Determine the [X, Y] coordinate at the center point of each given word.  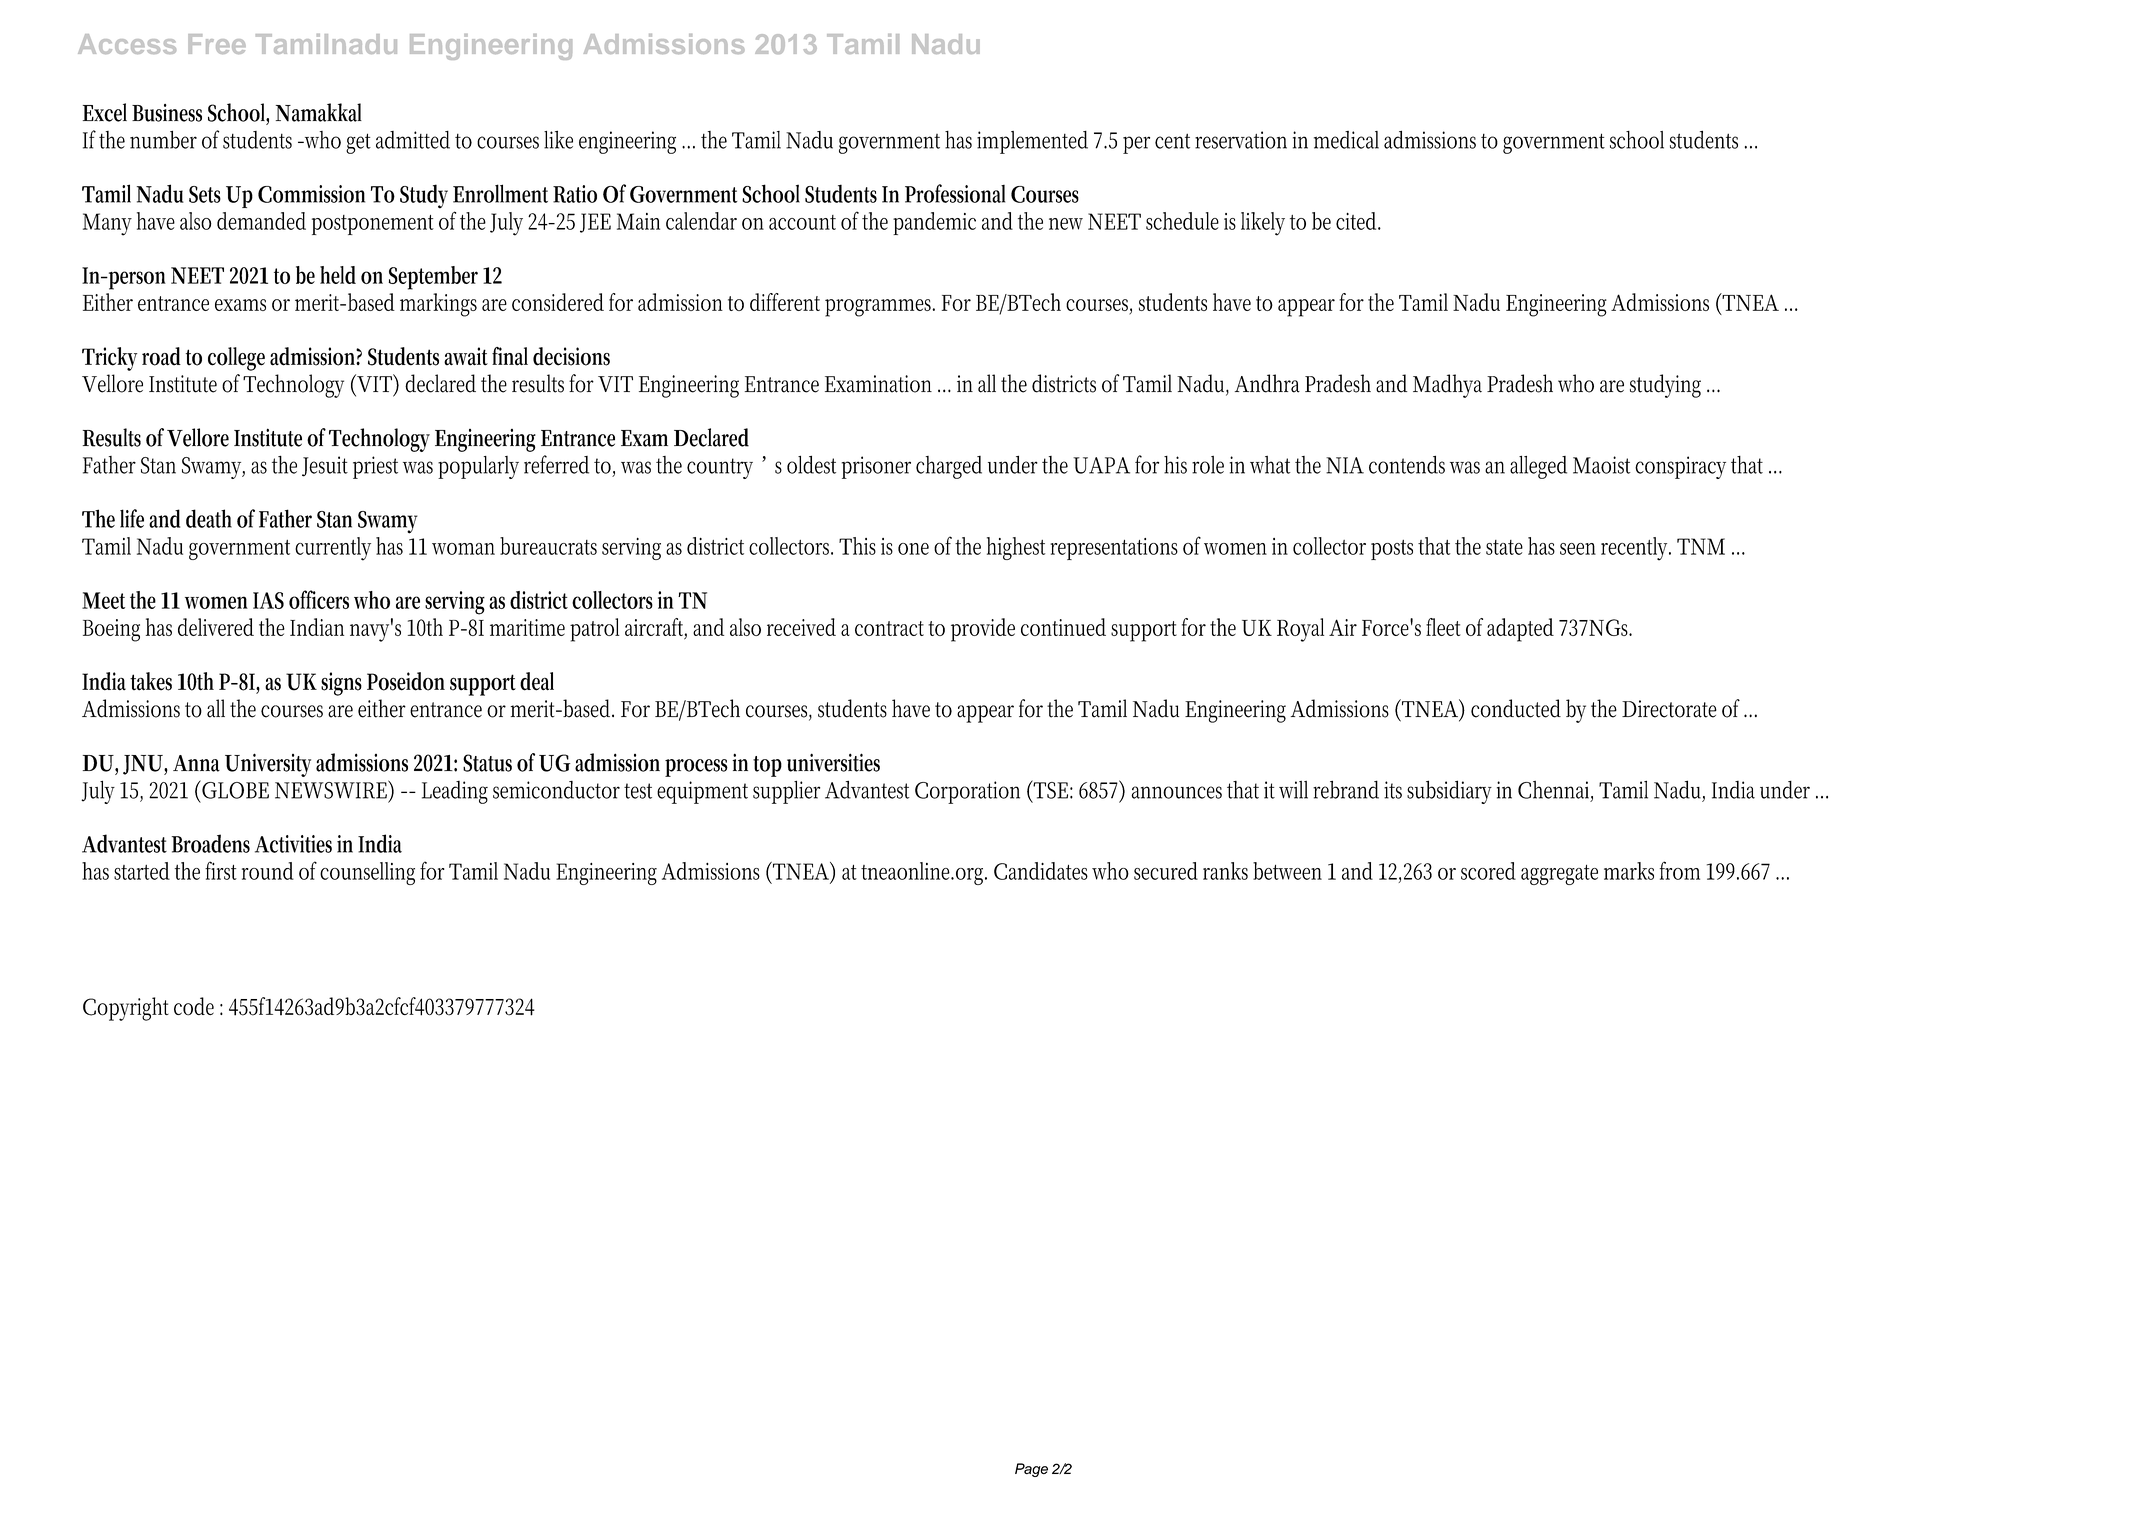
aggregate [1559, 875]
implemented [1032, 142]
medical [1346, 140]
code [194, 1006]
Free [217, 44]
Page [1031, 1470]
